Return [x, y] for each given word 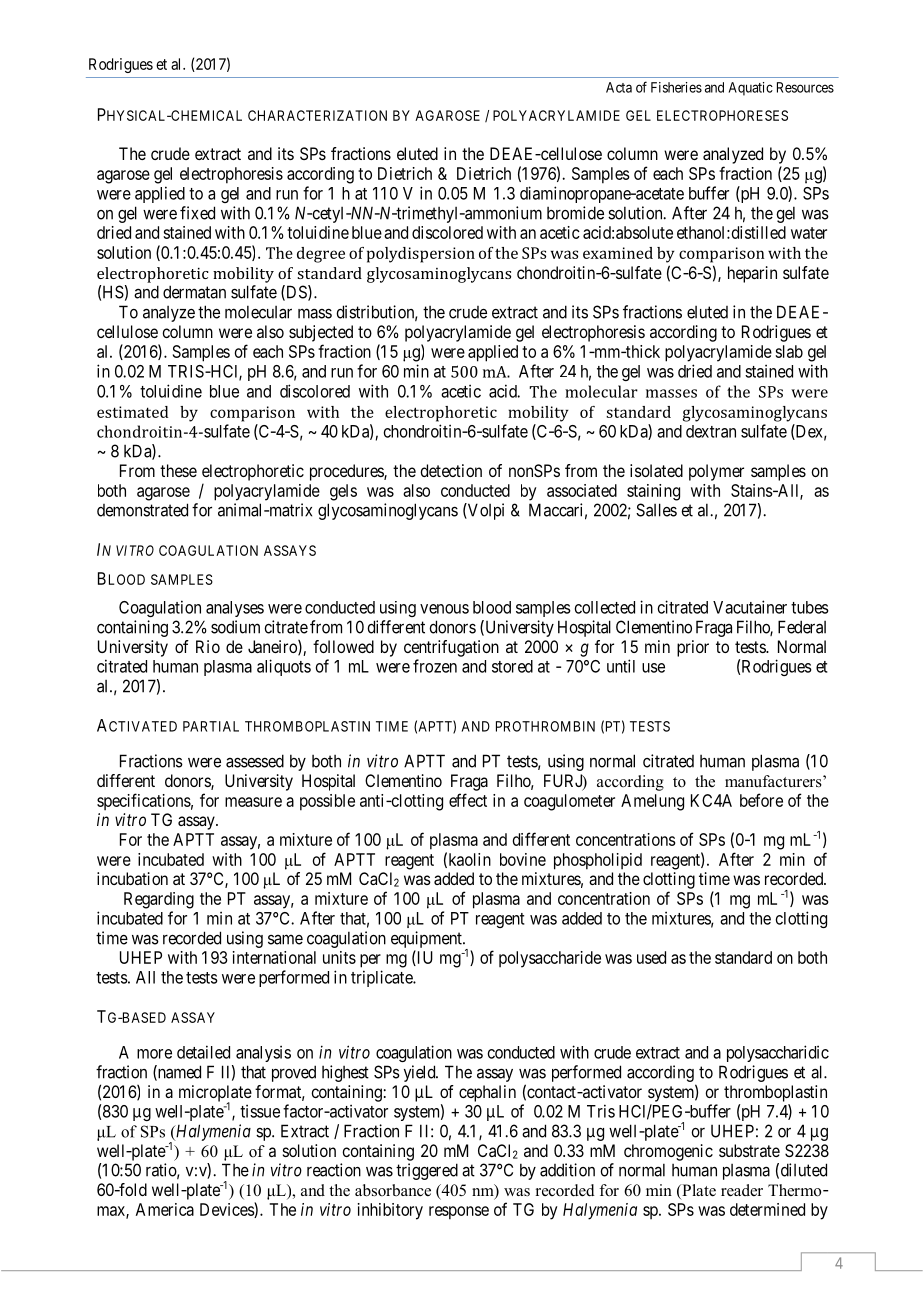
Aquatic [751, 89]
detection [451, 470]
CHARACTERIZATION [317, 115]
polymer [716, 472]
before [761, 800]
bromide [575, 213]
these [178, 470]
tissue [260, 1111]
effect [468, 800]
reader [742, 1190]
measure [253, 802]
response [459, 1213]
